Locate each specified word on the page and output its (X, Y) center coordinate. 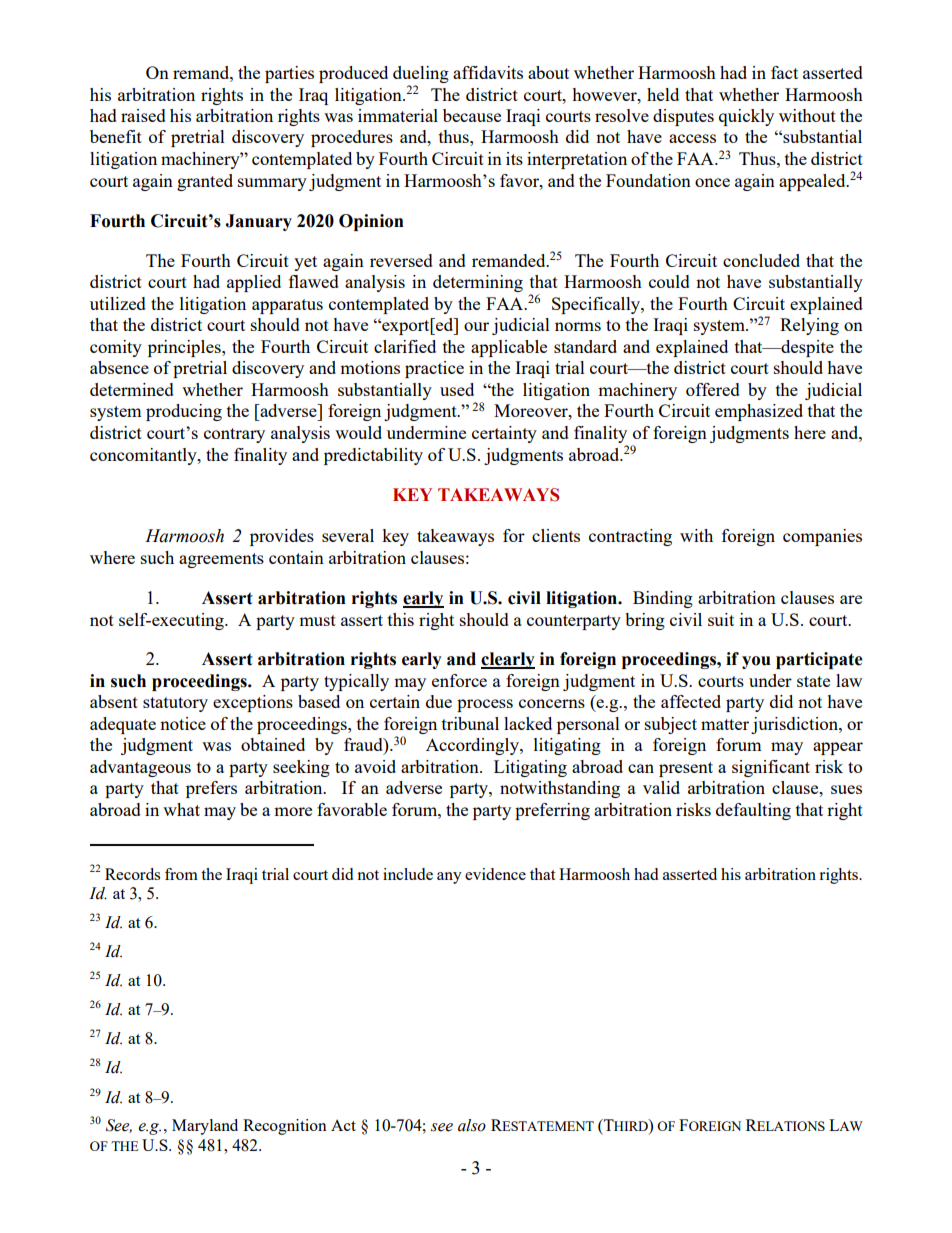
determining (478, 283)
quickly (746, 117)
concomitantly (144, 456)
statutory (175, 704)
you (756, 662)
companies (822, 537)
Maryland (205, 1127)
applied (254, 283)
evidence (495, 874)
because (472, 115)
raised (143, 115)
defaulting (753, 811)
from (181, 874)
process (485, 705)
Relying (809, 326)
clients (556, 535)
